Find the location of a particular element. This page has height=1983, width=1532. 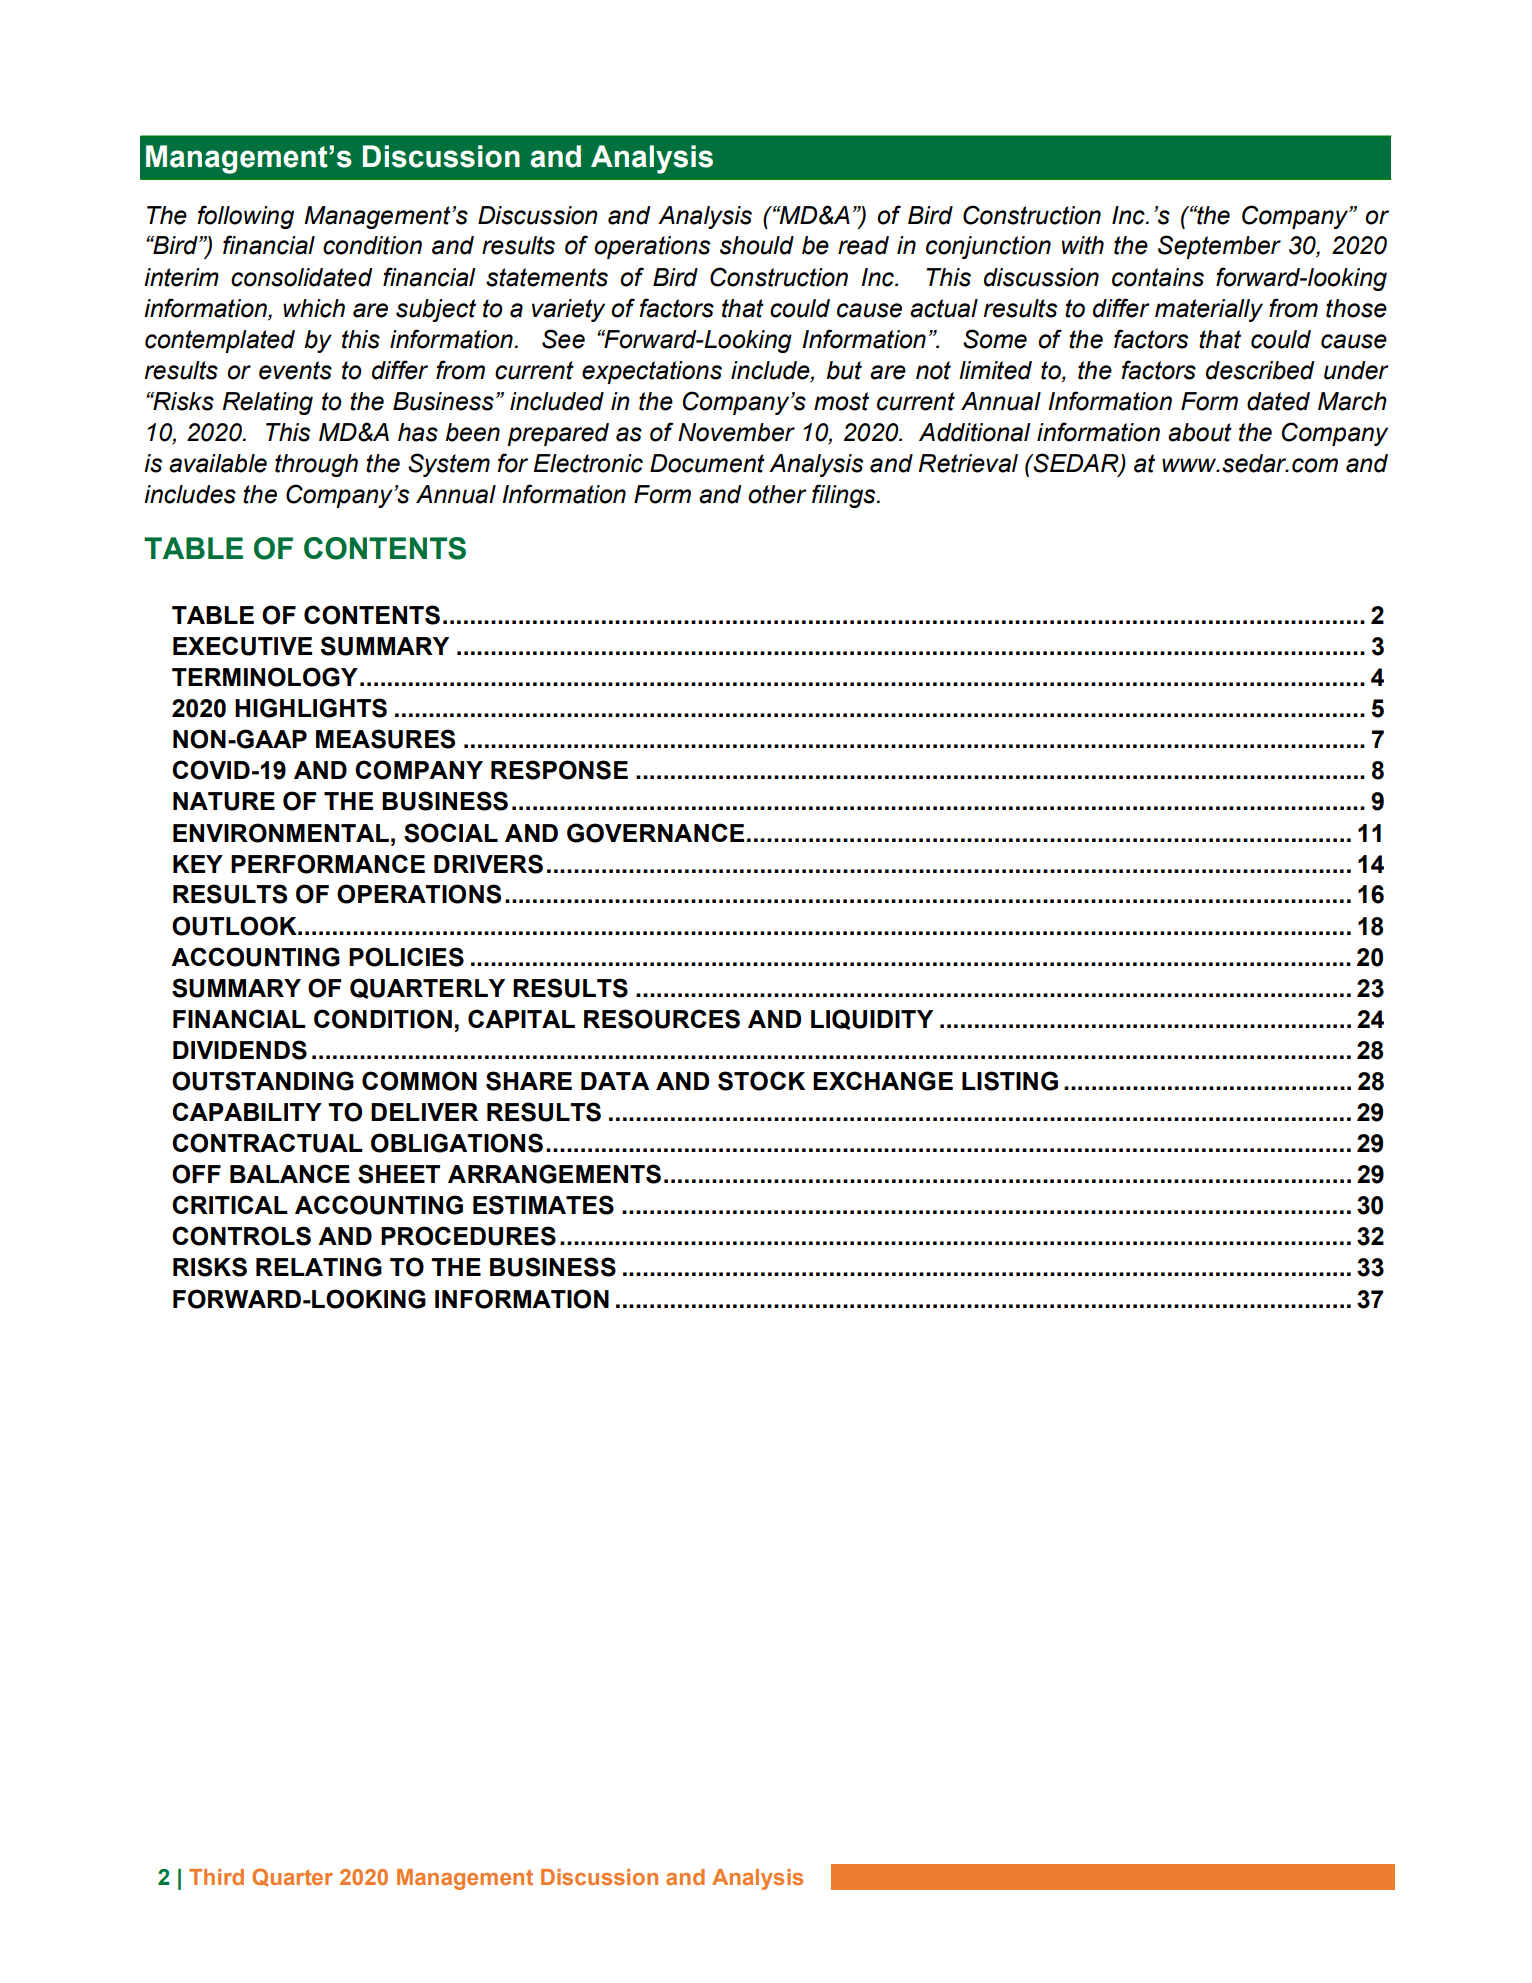

September is located at coordinates (1219, 247).
